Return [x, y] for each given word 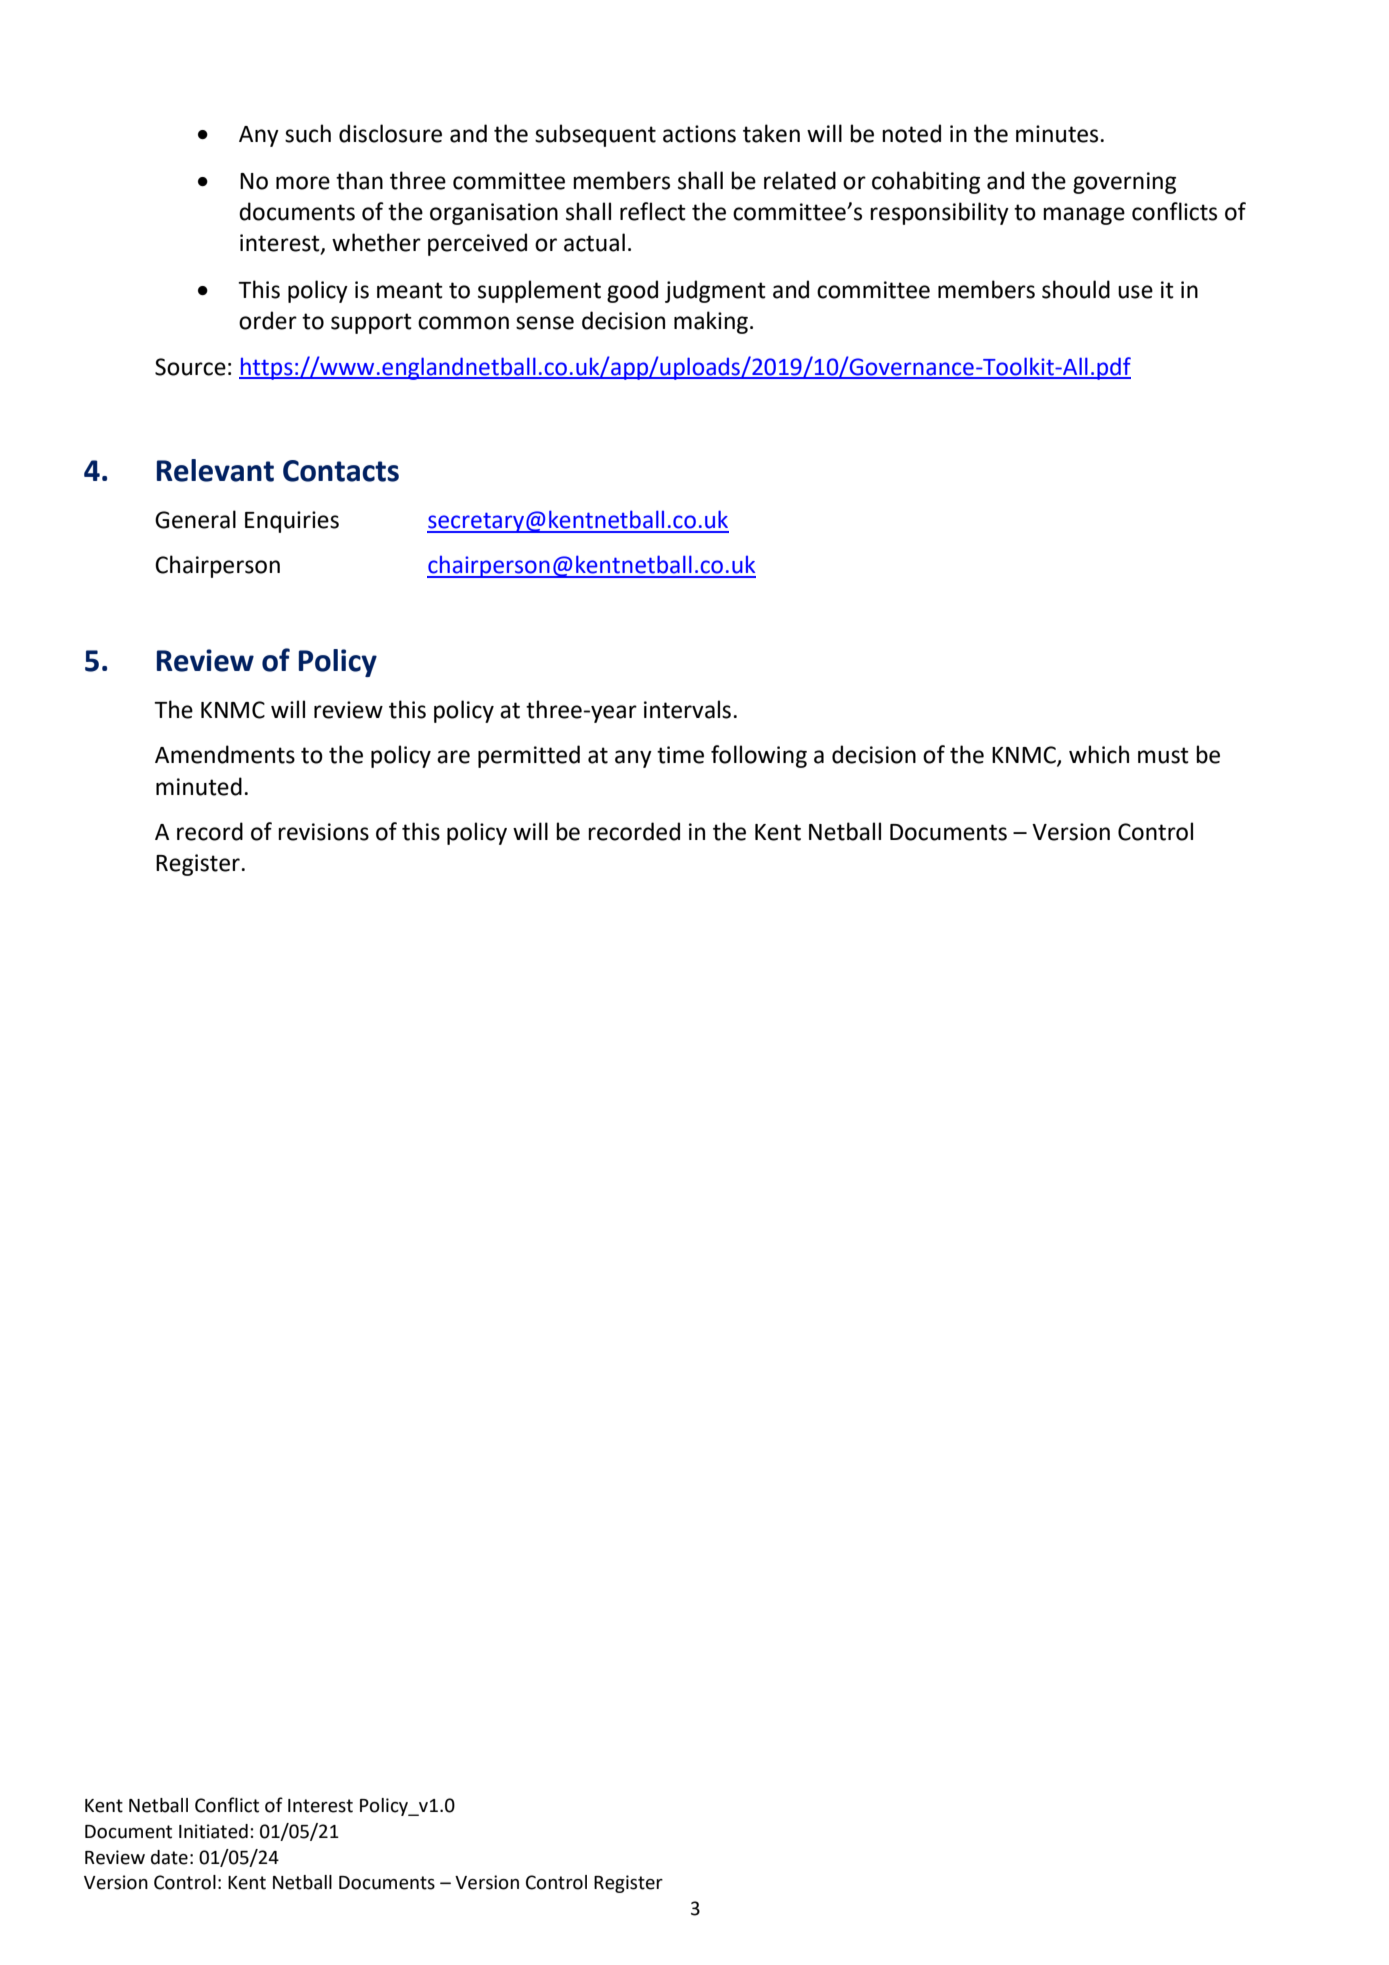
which [1099, 754]
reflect [653, 211]
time [680, 755]
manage [1084, 216]
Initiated [213, 1831]
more [303, 183]
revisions [323, 832]
